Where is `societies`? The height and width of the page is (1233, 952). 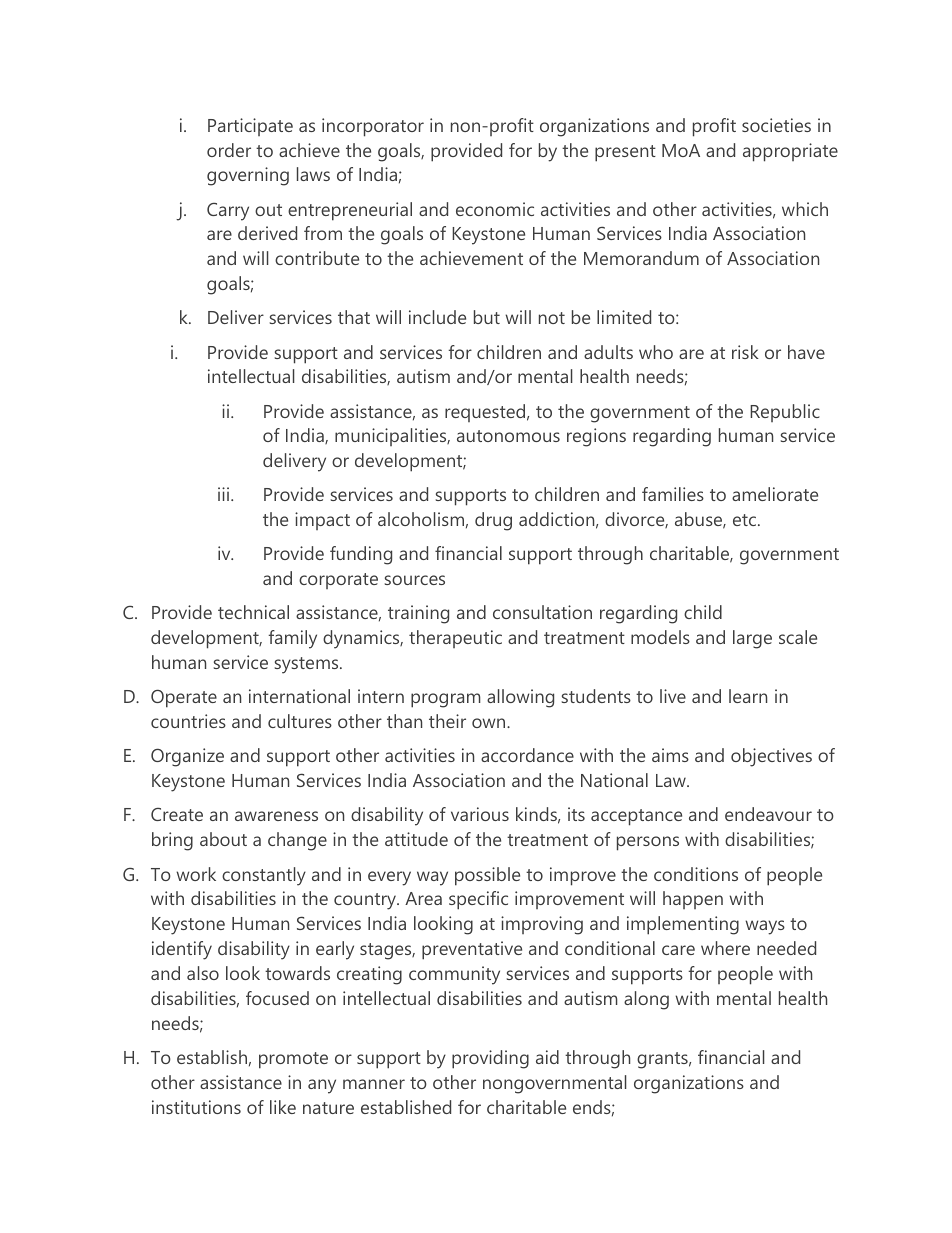
societies is located at coordinates (776, 125).
